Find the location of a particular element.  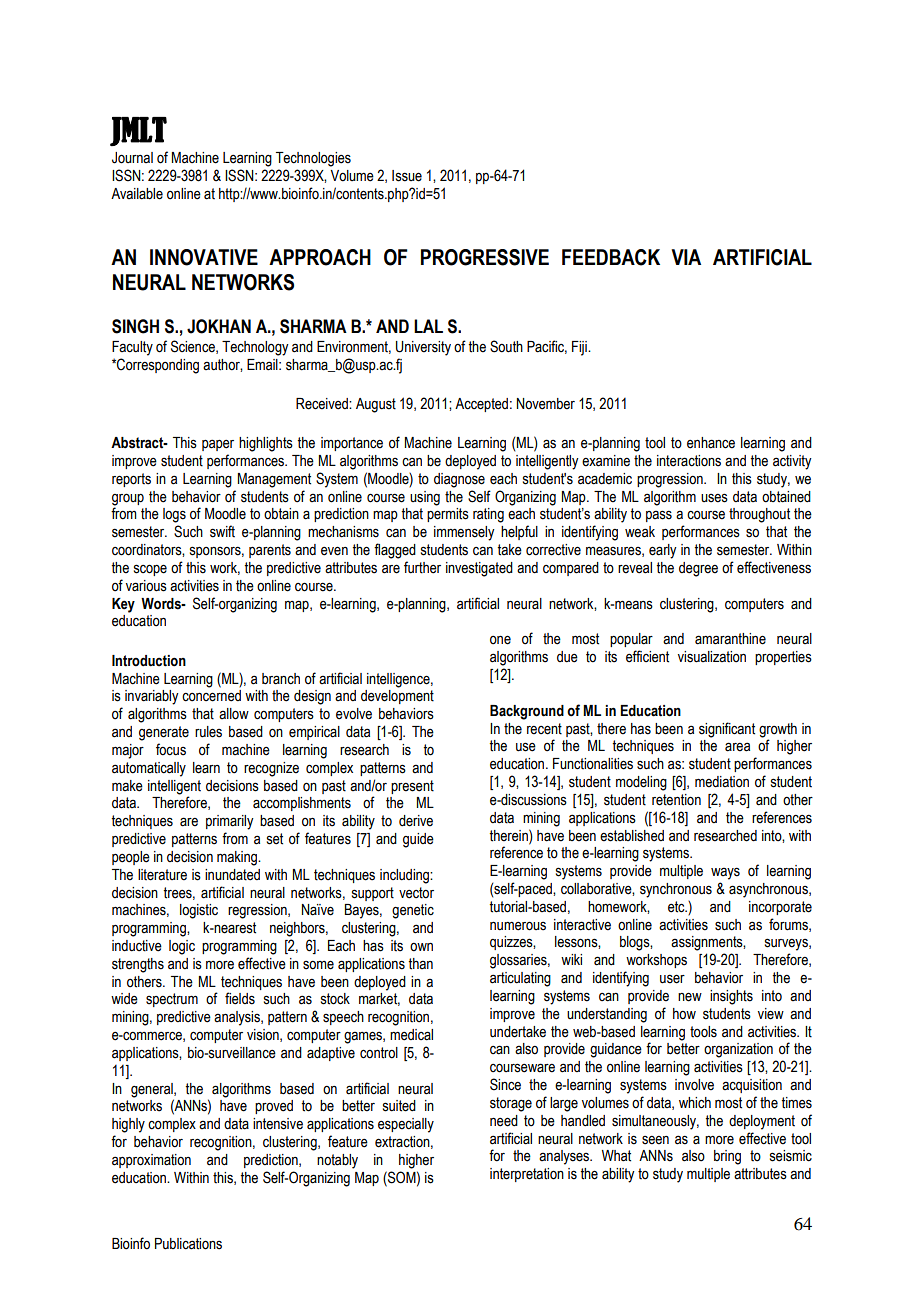

bring is located at coordinates (727, 1157).
